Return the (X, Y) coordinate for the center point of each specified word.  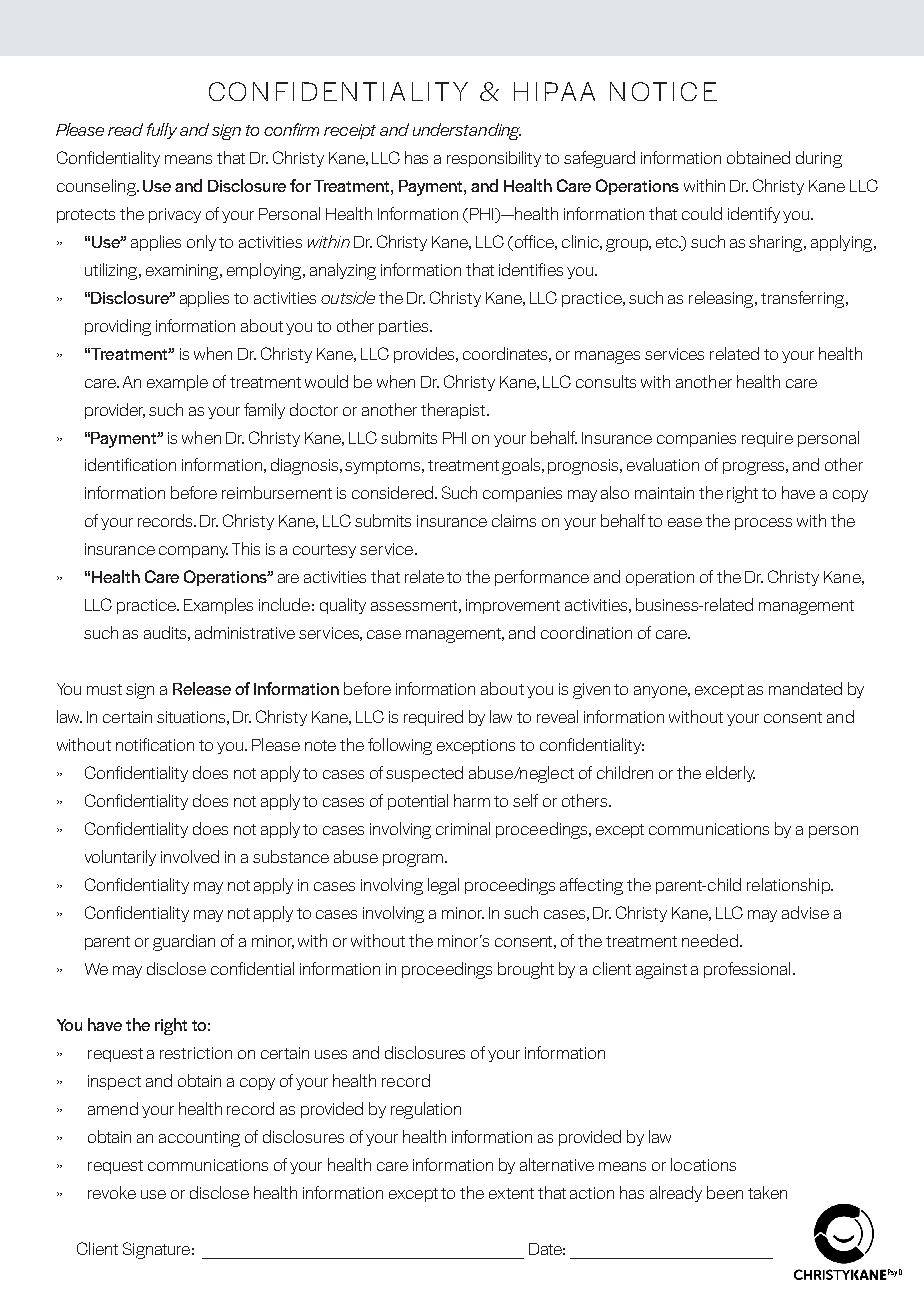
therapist (454, 411)
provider (115, 411)
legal (443, 886)
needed (710, 940)
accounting (199, 1139)
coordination (586, 632)
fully (162, 131)
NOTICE (663, 91)
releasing (722, 299)
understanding (467, 131)
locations (703, 1164)
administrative (245, 632)
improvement (513, 606)
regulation (426, 1110)
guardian (184, 942)
